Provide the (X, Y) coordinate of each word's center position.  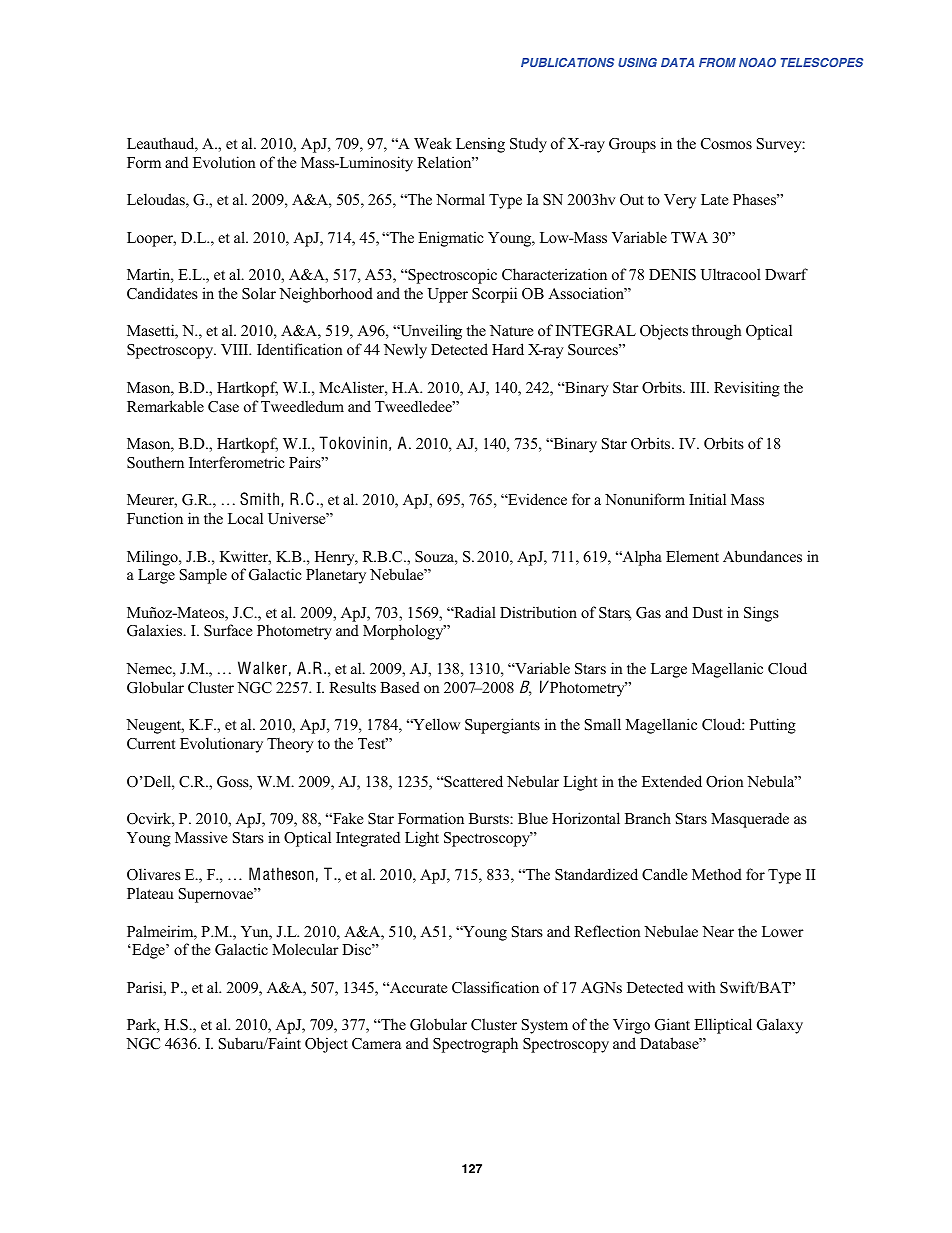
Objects (664, 332)
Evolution (224, 162)
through (716, 332)
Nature (511, 330)
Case (223, 407)
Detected (459, 349)
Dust (708, 612)
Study (528, 145)
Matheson (281, 873)
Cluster (211, 687)
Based (400, 687)
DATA (677, 62)
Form (144, 162)
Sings (761, 614)
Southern (155, 462)
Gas (648, 613)
